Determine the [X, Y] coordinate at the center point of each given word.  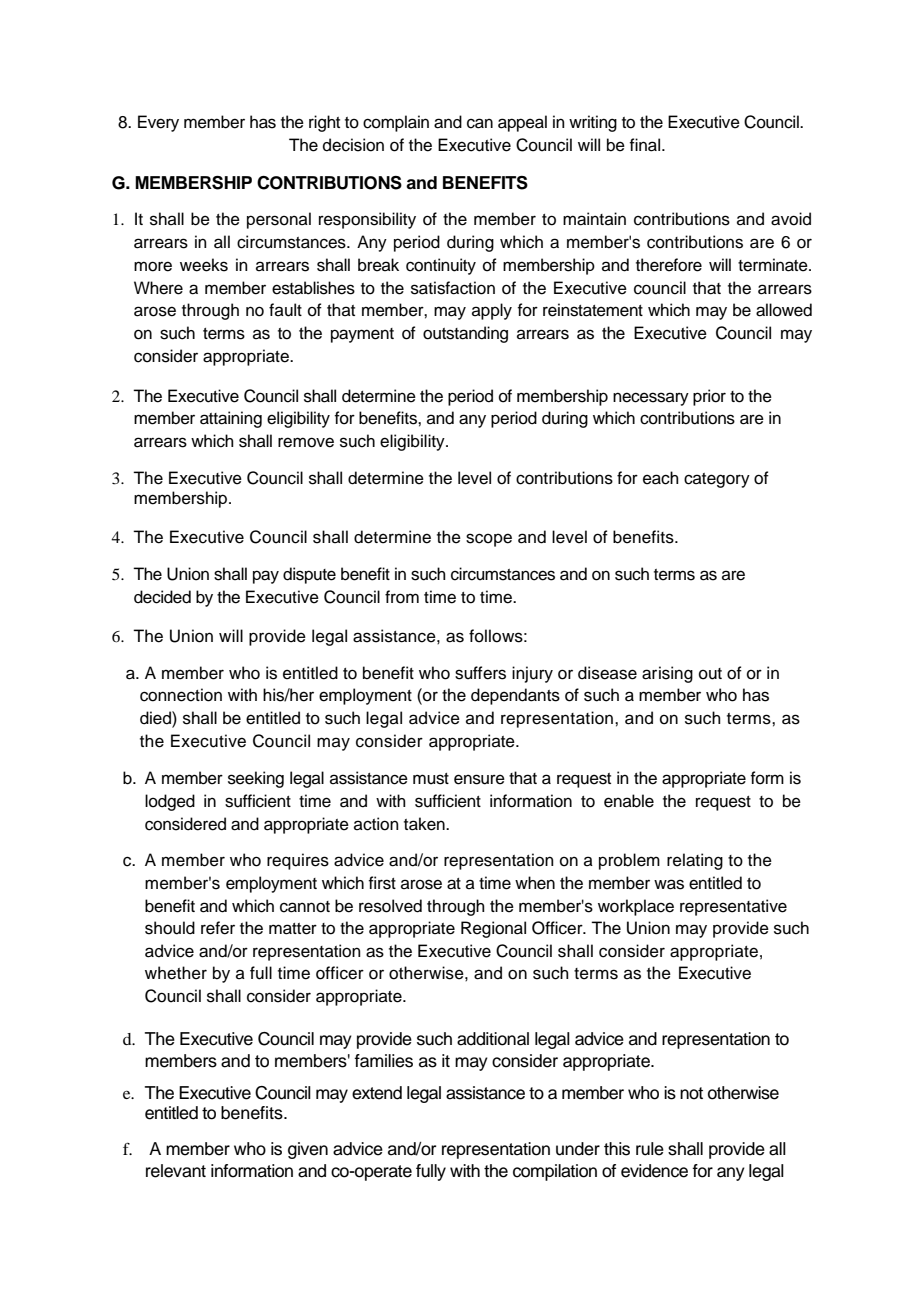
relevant [176, 1171]
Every [158, 123]
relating [695, 861]
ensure [479, 779]
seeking [256, 779]
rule [650, 1149]
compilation [555, 1172]
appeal [522, 123]
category [717, 480]
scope [489, 540]
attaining [231, 419]
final [646, 145]
